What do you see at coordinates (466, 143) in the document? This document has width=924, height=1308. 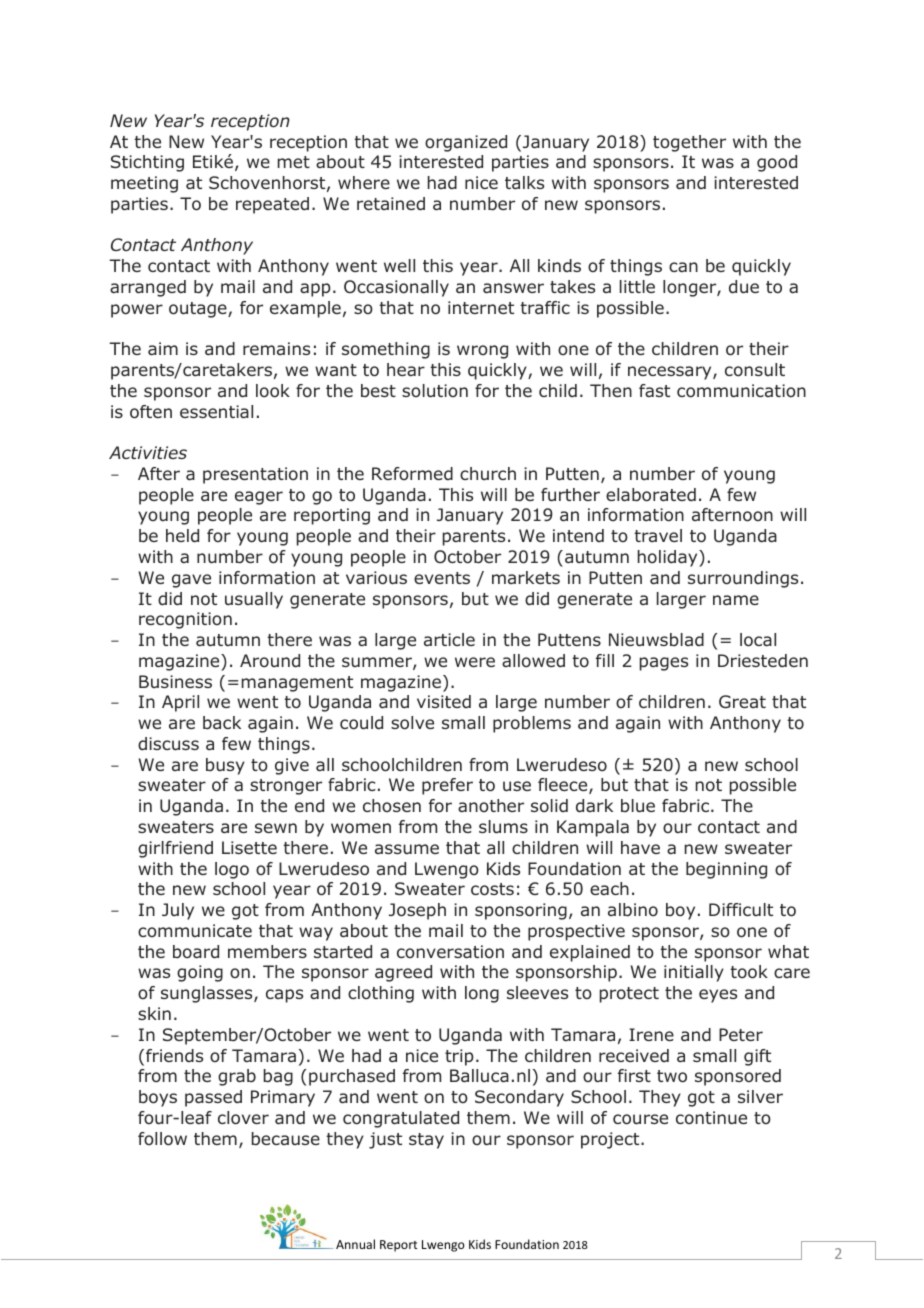 I see `organized` at bounding box center [466, 143].
